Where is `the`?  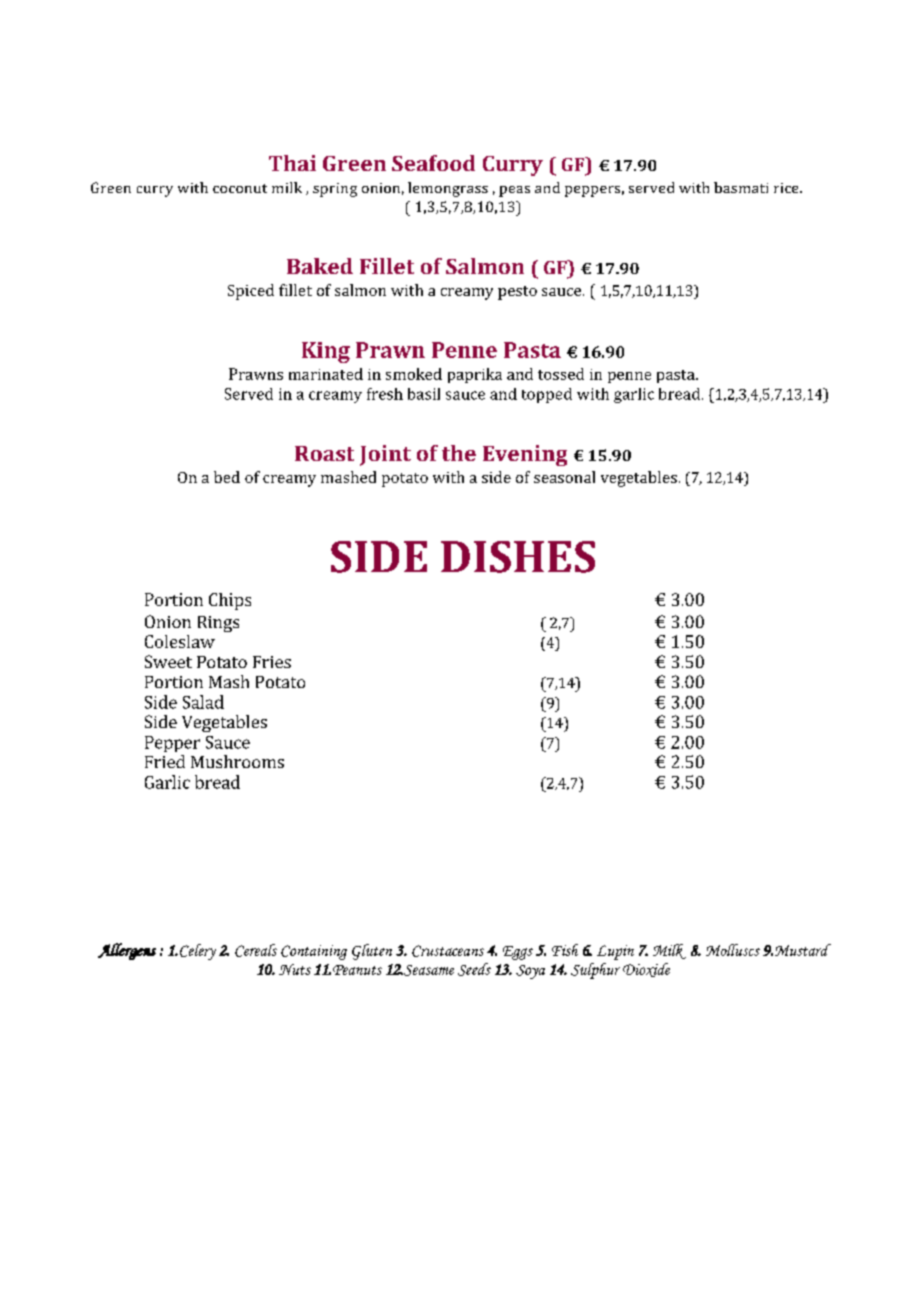 the is located at coordinates (459, 453).
